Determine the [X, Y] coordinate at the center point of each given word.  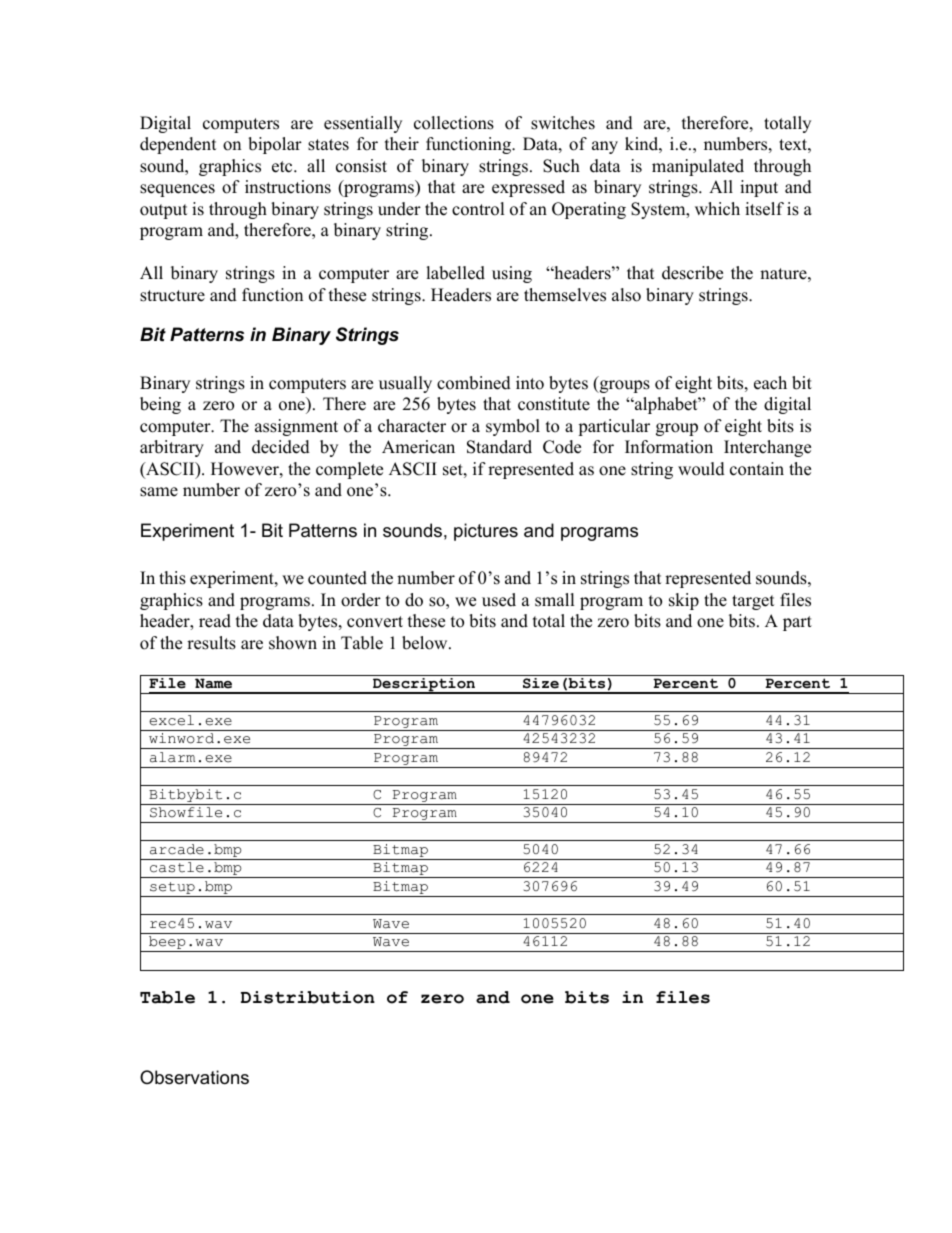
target [753, 602]
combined [474, 383]
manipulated [698, 167]
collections [454, 123]
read [215, 621]
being [160, 405]
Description [424, 686]
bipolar [275, 145]
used [499, 600]
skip [684, 601]
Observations [194, 1077]
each [770, 383]
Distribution [308, 997]
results [211, 643]
